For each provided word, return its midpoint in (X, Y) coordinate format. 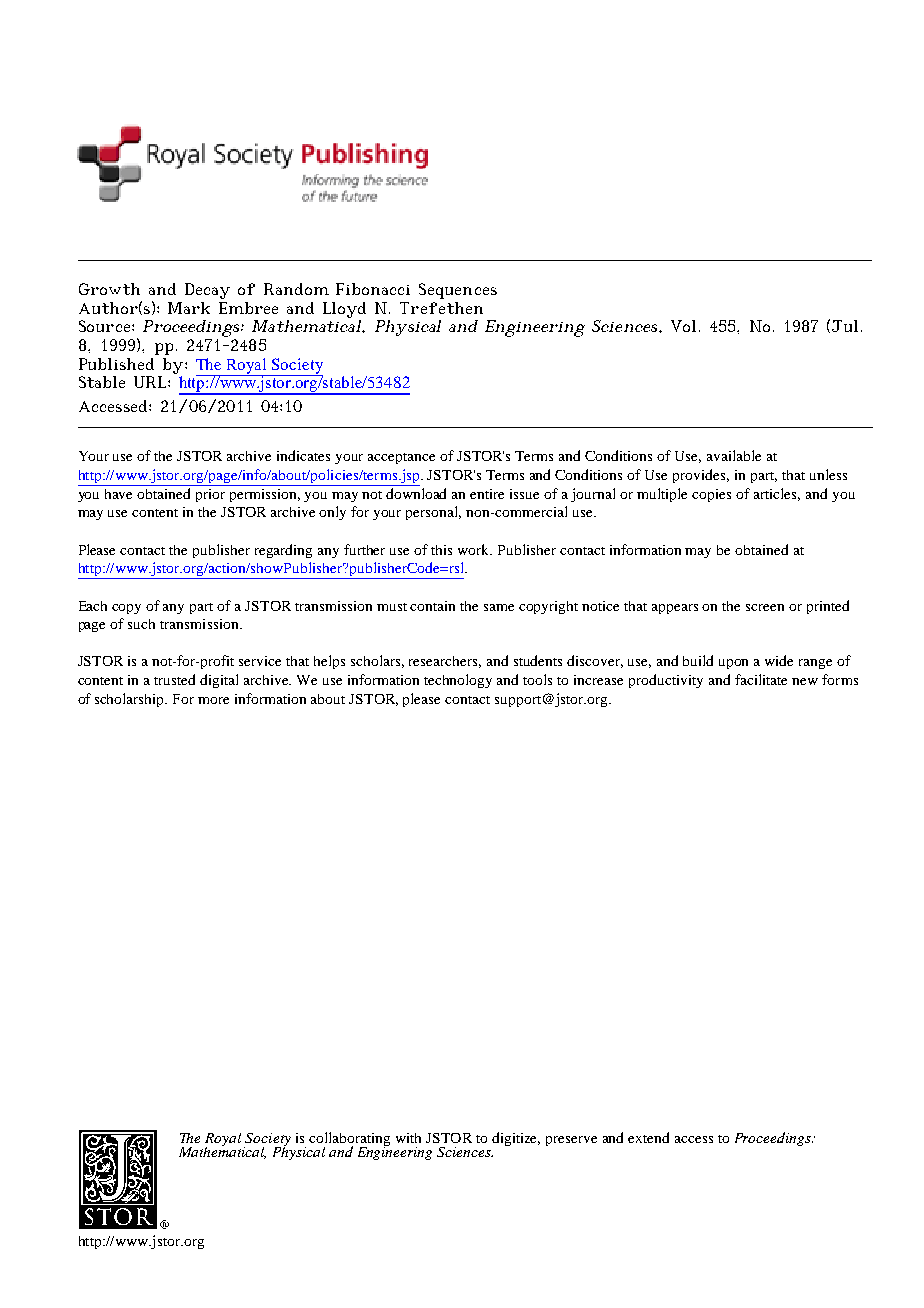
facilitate (761, 679)
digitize (516, 1139)
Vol (683, 326)
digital (219, 681)
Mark (189, 308)
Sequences (458, 291)
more (213, 700)
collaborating (349, 1140)
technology (458, 681)
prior (210, 495)
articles (777, 494)
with (408, 1138)
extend (648, 1137)
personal (433, 513)
